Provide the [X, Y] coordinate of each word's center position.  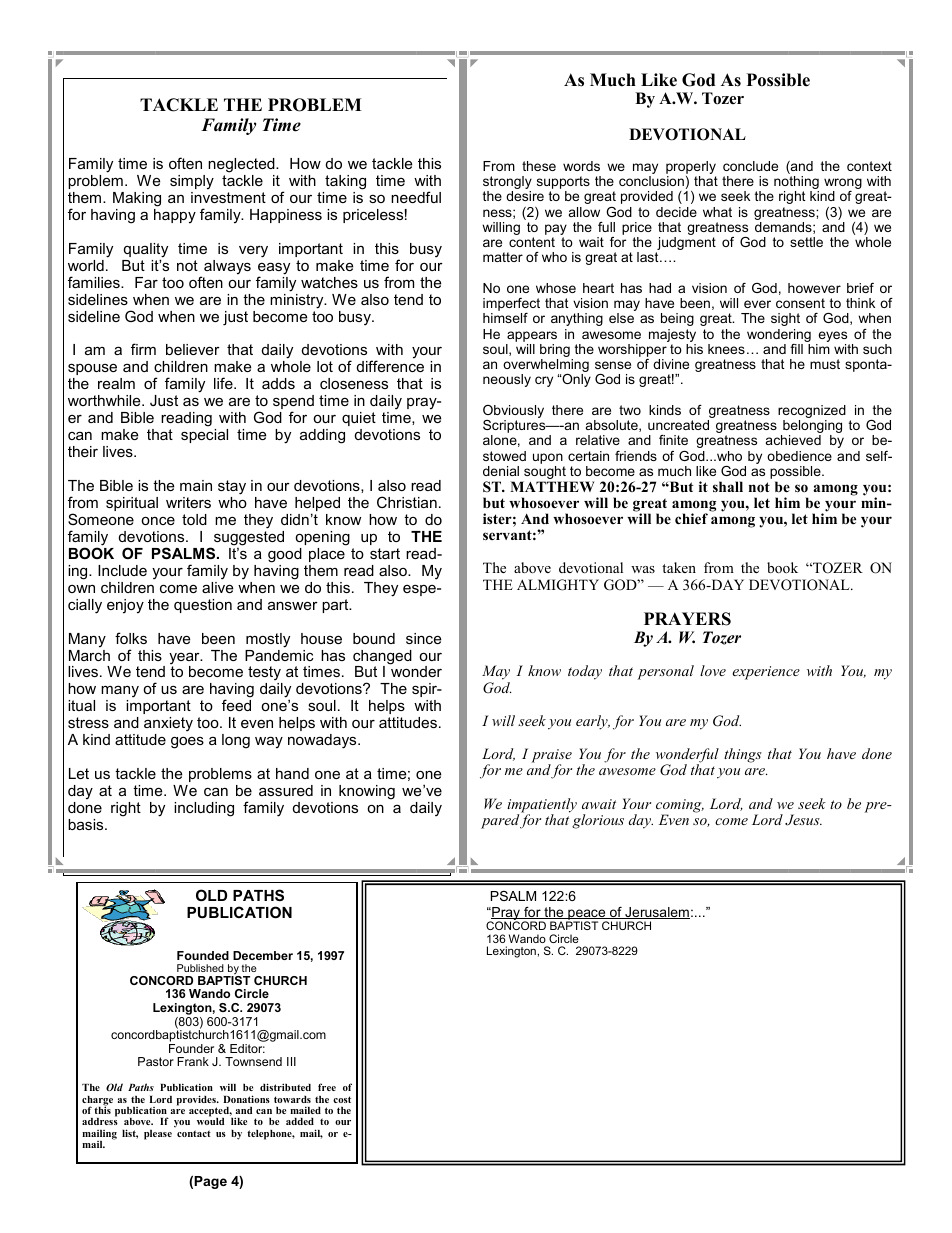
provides [197, 1101]
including [204, 809]
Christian [407, 502]
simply [192, 182]
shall [728, 486]
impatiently [542, 806]
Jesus [803, 820]
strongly [507, 184]
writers [188, 502]
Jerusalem [656, 913]
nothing [796, 184]
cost [342, 1099]
